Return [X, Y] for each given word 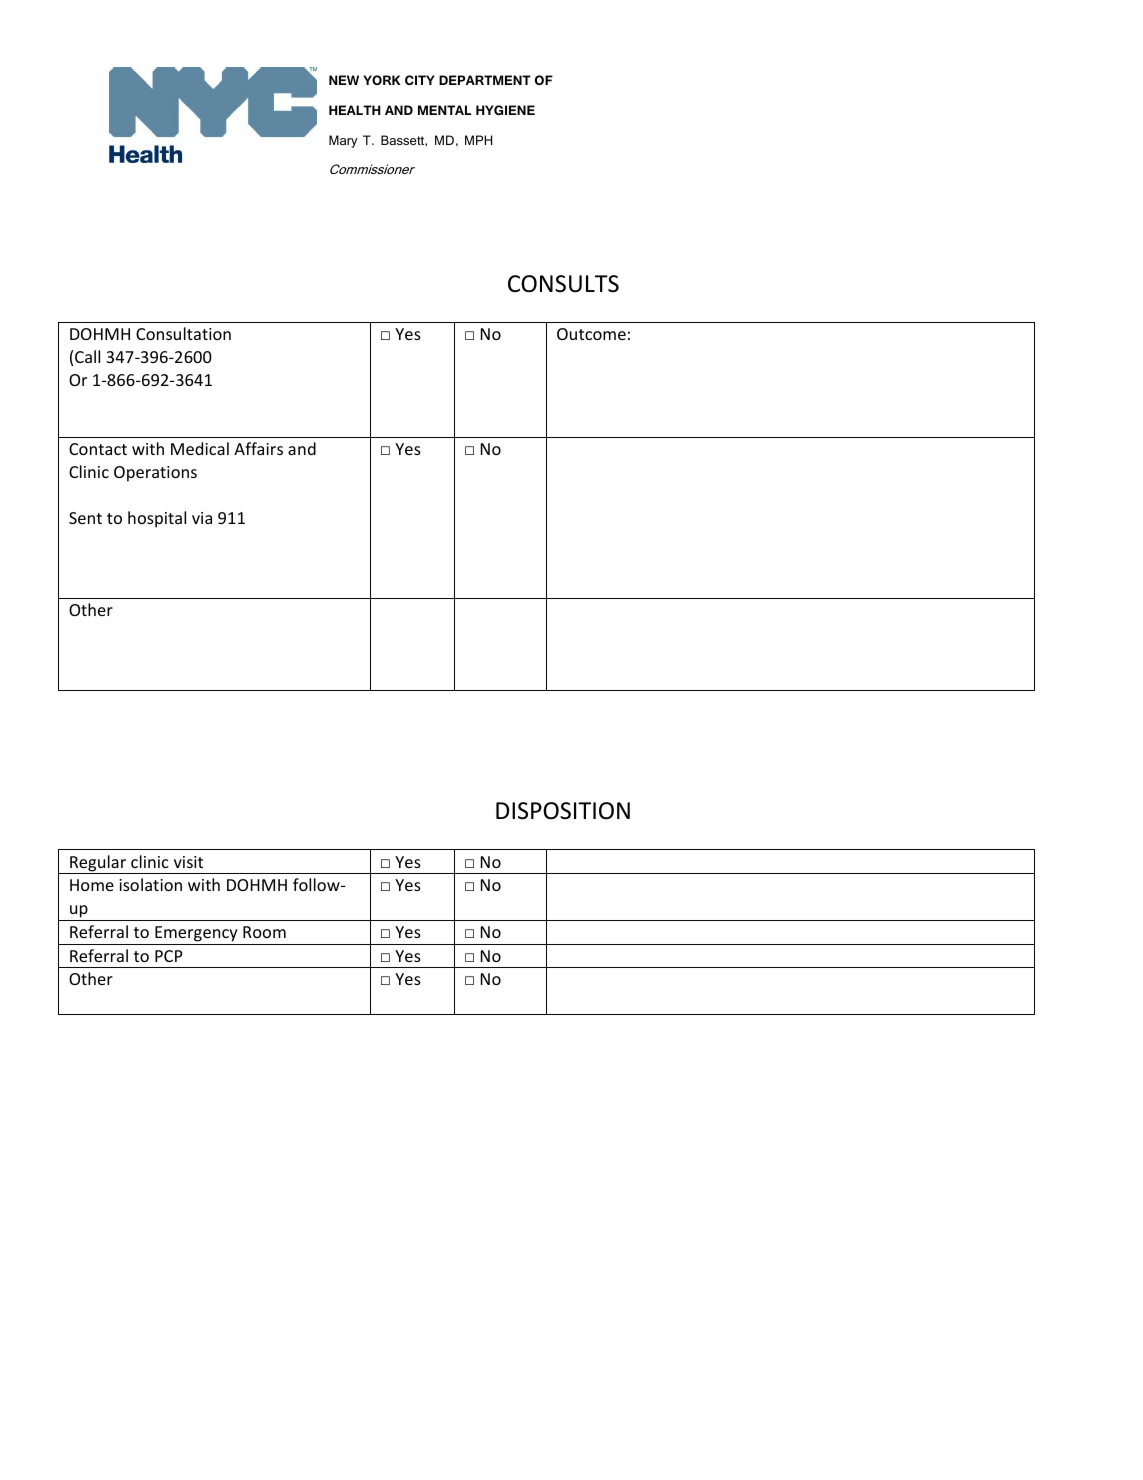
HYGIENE [505, 110]
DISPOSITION [563, 811]
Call [87, 356]
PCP [169, 956]
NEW [344, 80]
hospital [157, 519]
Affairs [258, 448]
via [202, 518]
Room [264, 932]
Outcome [591, 334]
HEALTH [355, 110]
